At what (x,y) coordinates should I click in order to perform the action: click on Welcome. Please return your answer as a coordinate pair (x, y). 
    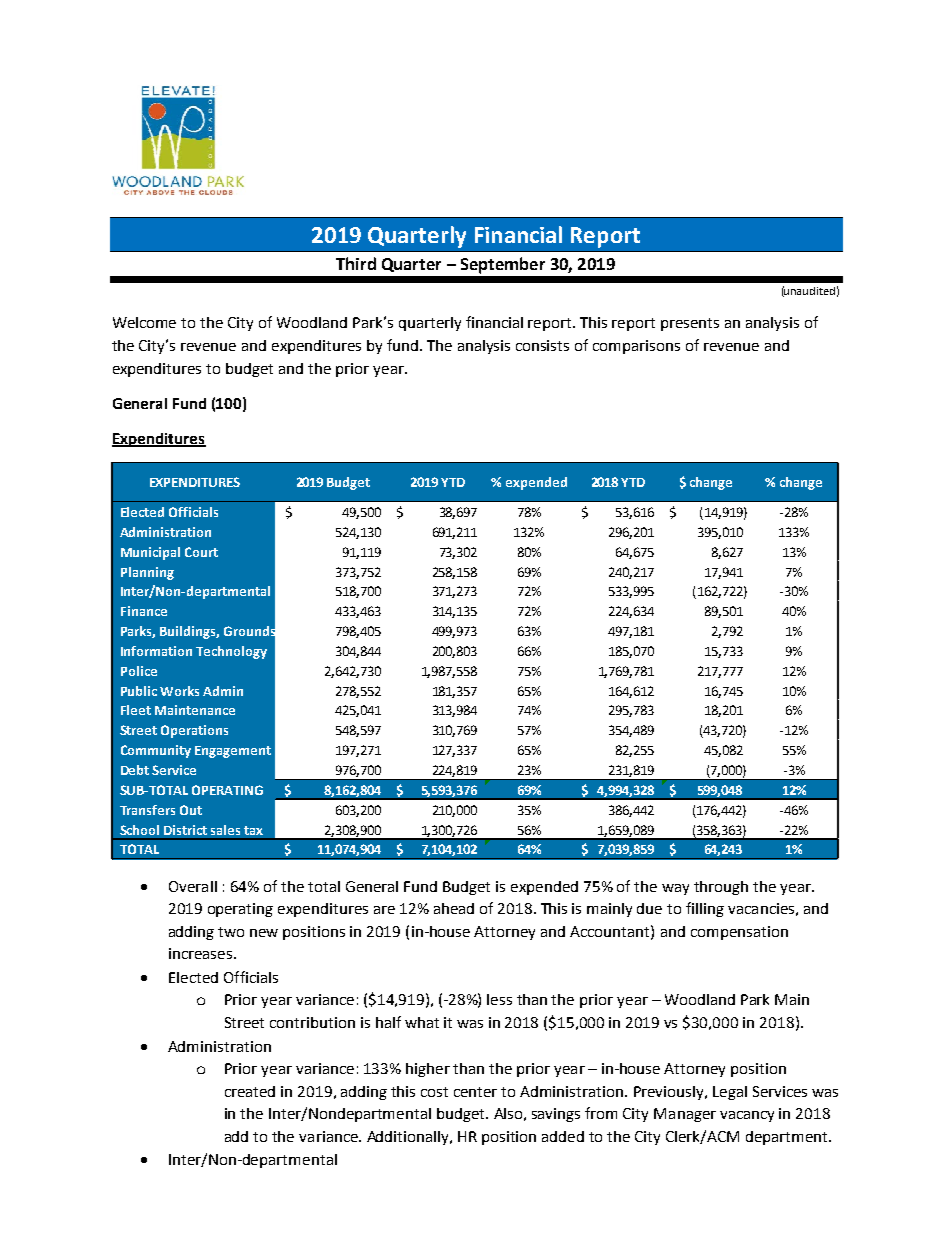
    Looking at the image, I should click on (144, 322).
